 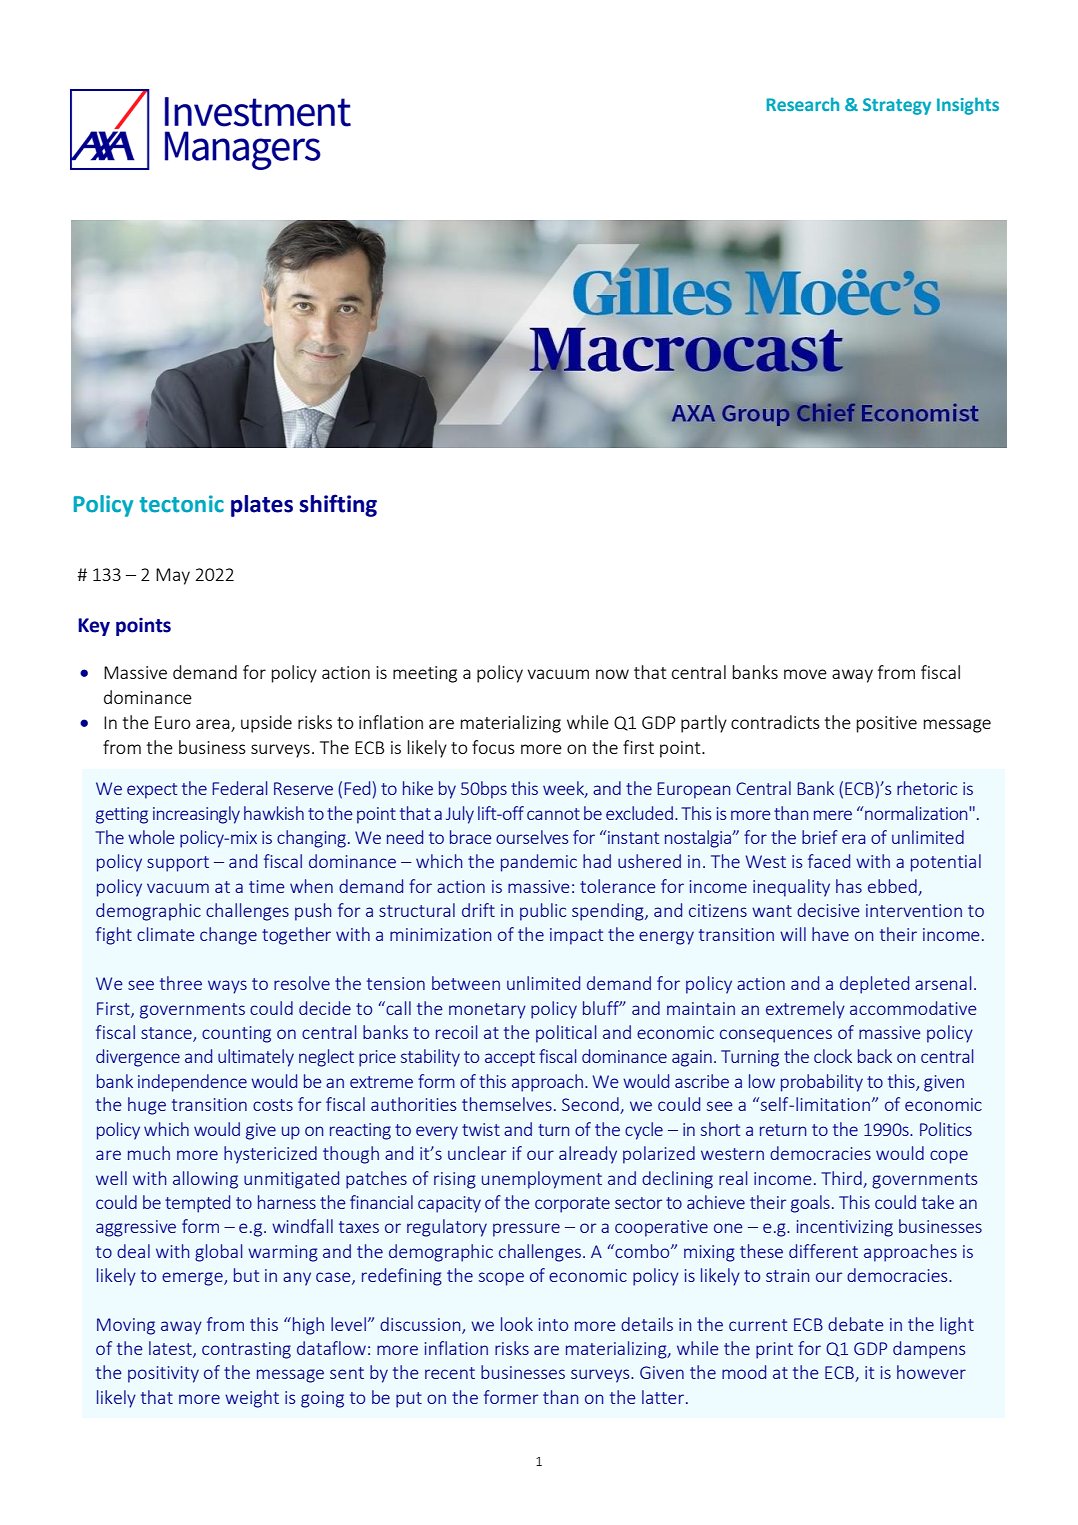 What do you see at coordinates (173, 576) in the screenshot?
I see `May` at bounding box center [173, 576].
